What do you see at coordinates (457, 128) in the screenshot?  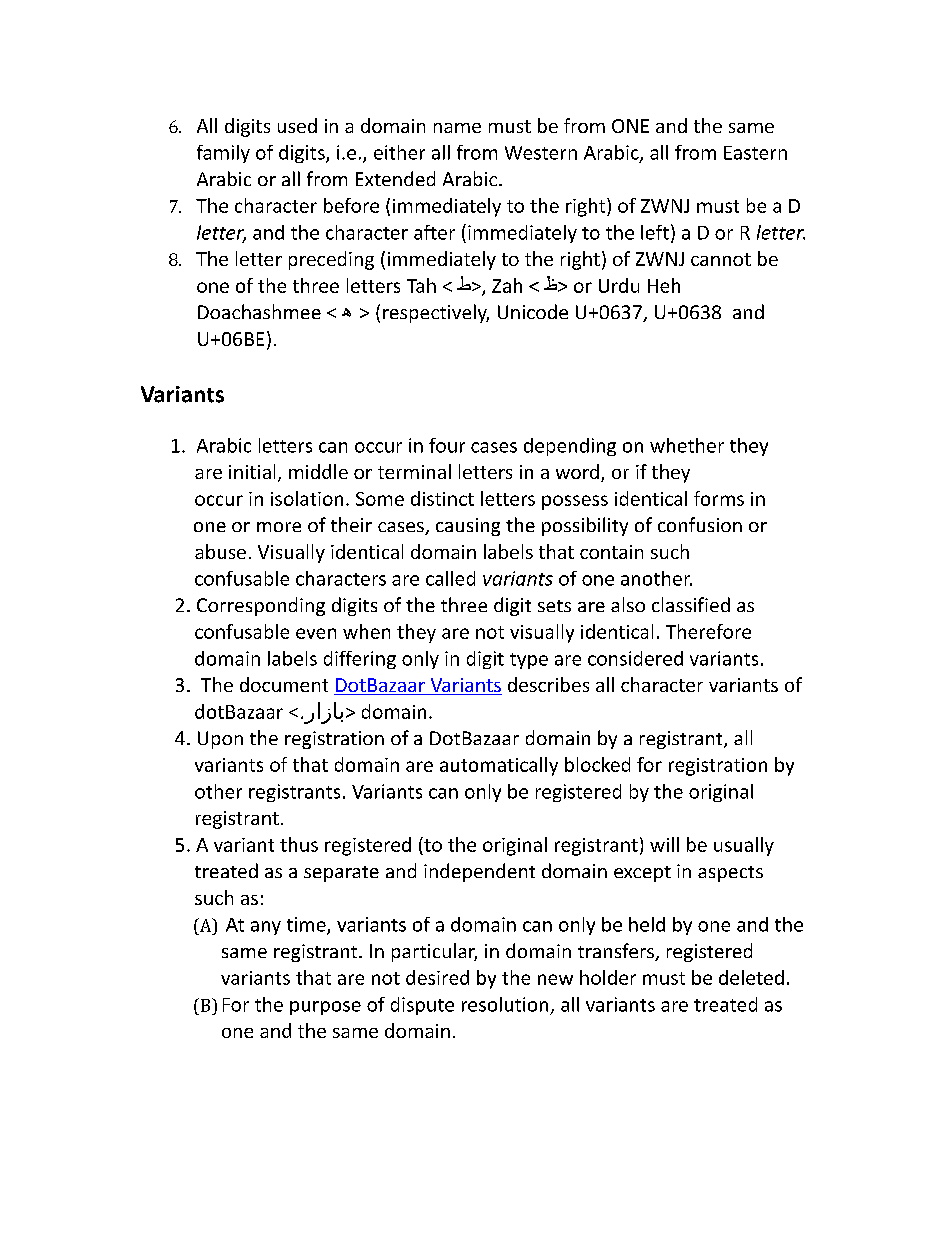 I see `name` at bounding box center [457, 128].
